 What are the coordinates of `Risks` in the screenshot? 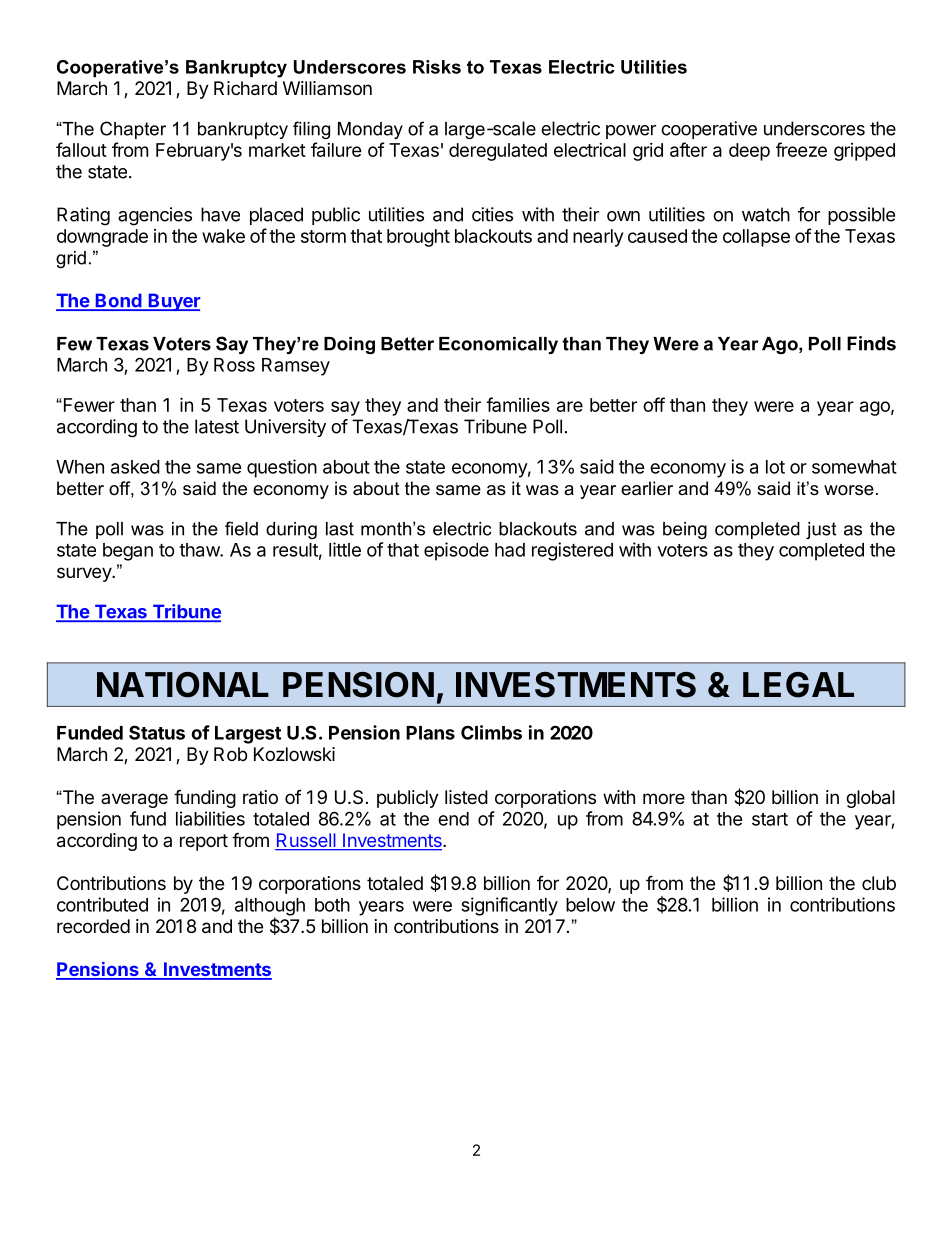 It's located at (437, 67).
